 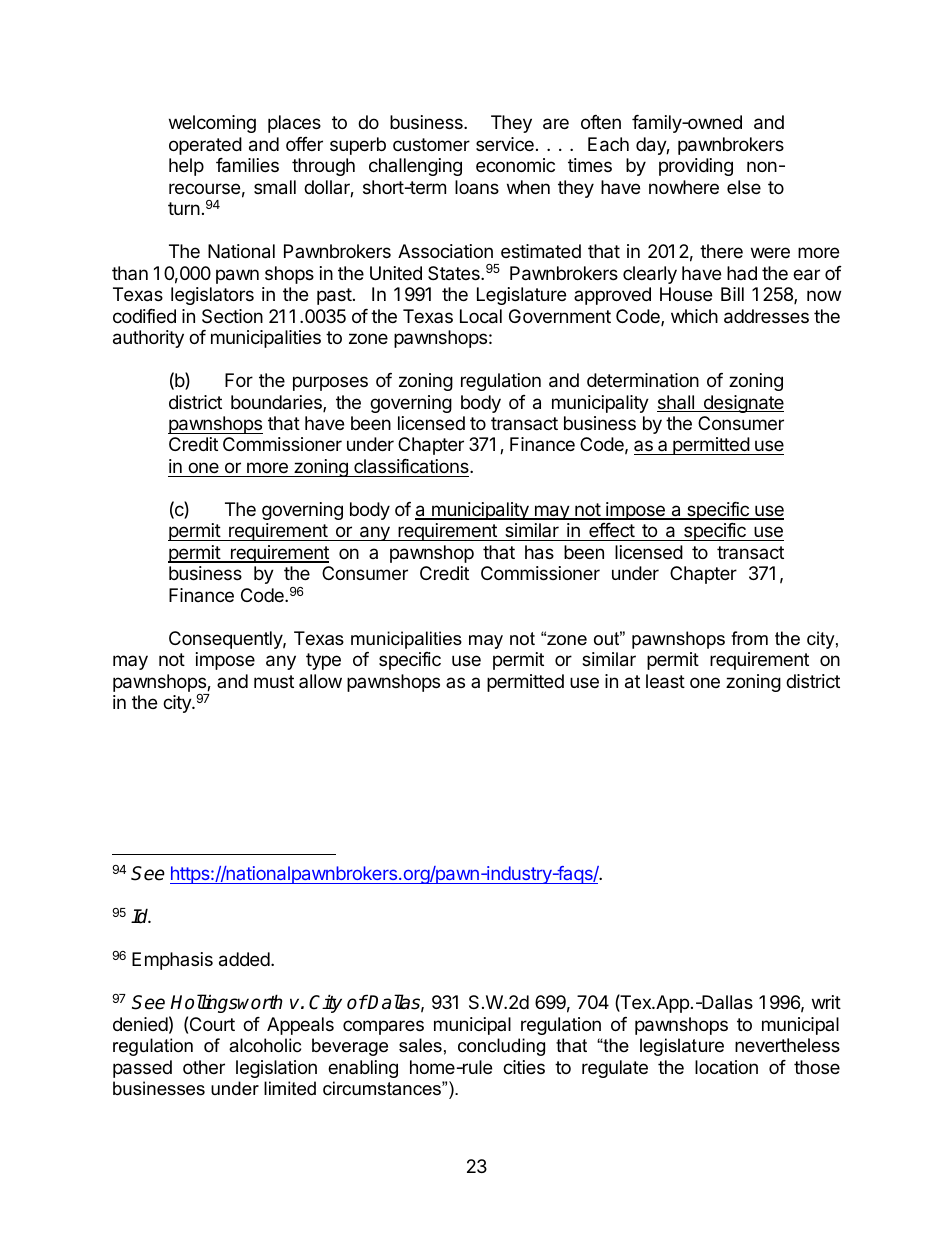 I want to click on from, so click(x=749, y=638).
